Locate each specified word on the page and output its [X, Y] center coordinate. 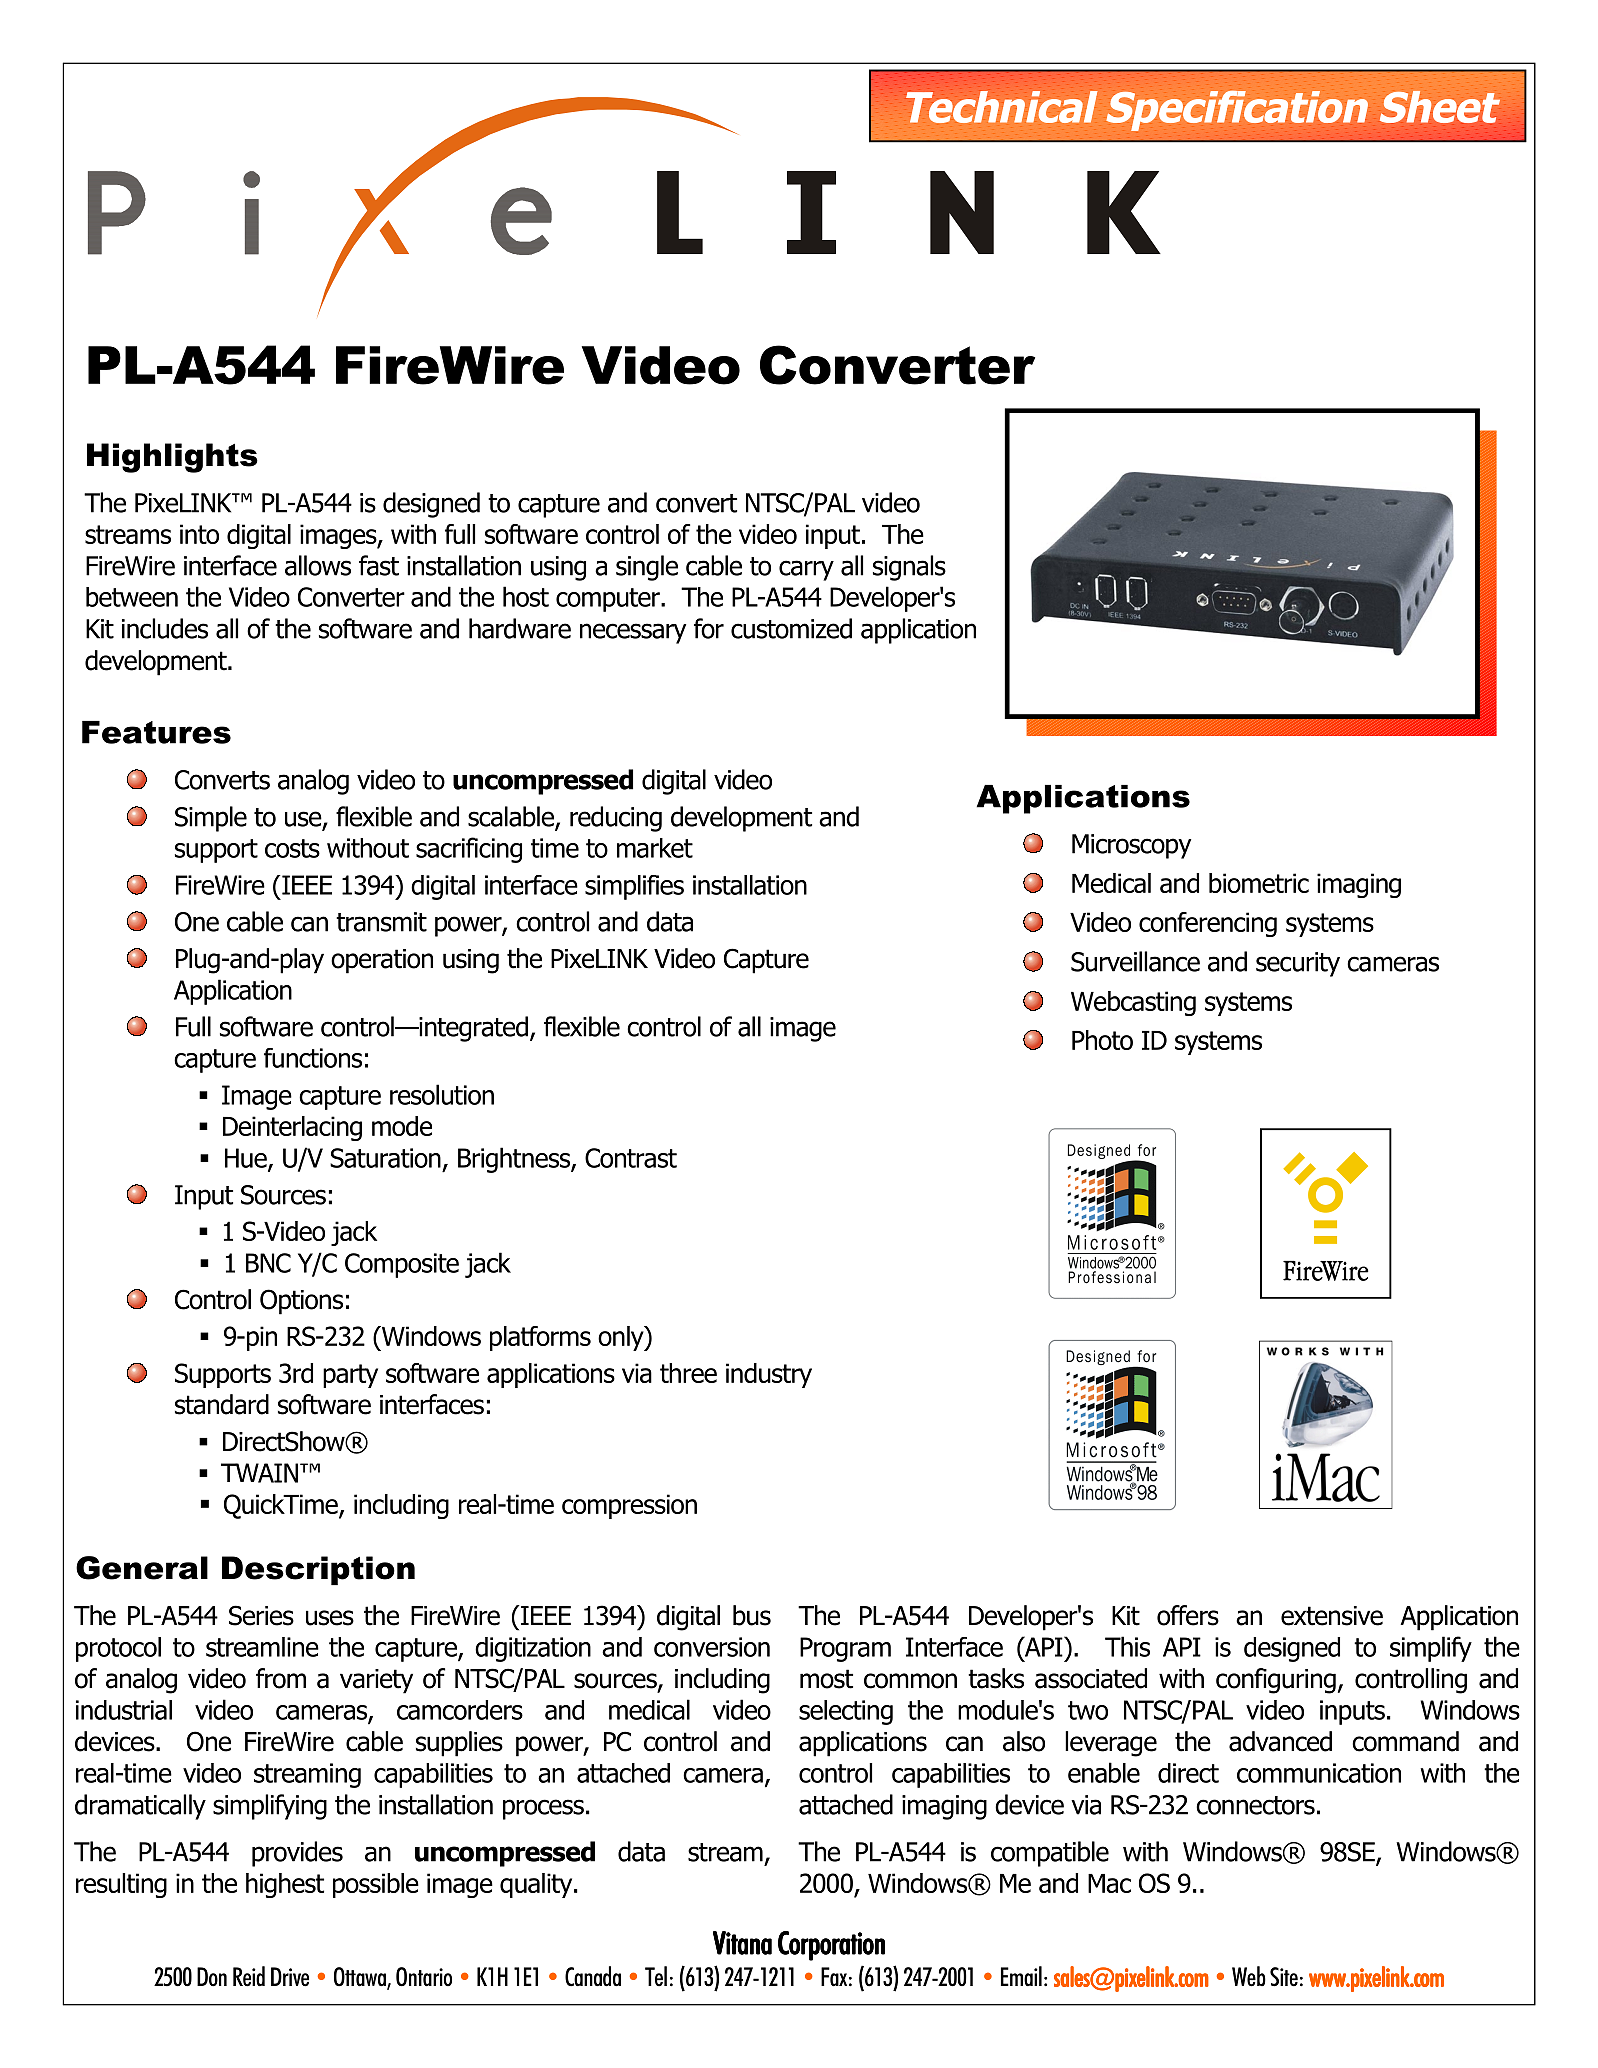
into [199, 534]
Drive [290, 1977]
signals [909, 568]
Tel [656, 1976]
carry [806, 570]
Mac [1109, 1883]
